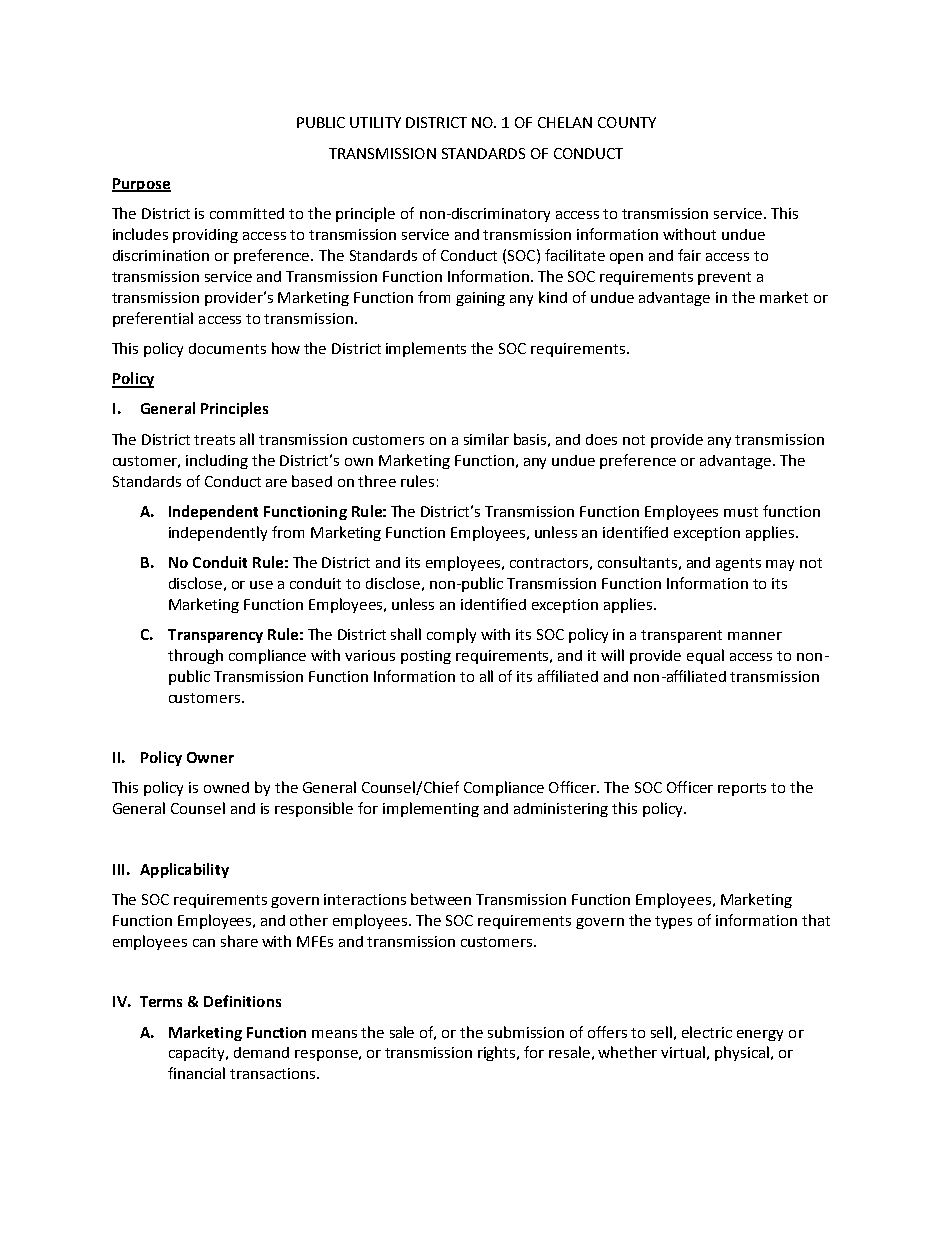  I want to click on financial, so click(196, 1073).
